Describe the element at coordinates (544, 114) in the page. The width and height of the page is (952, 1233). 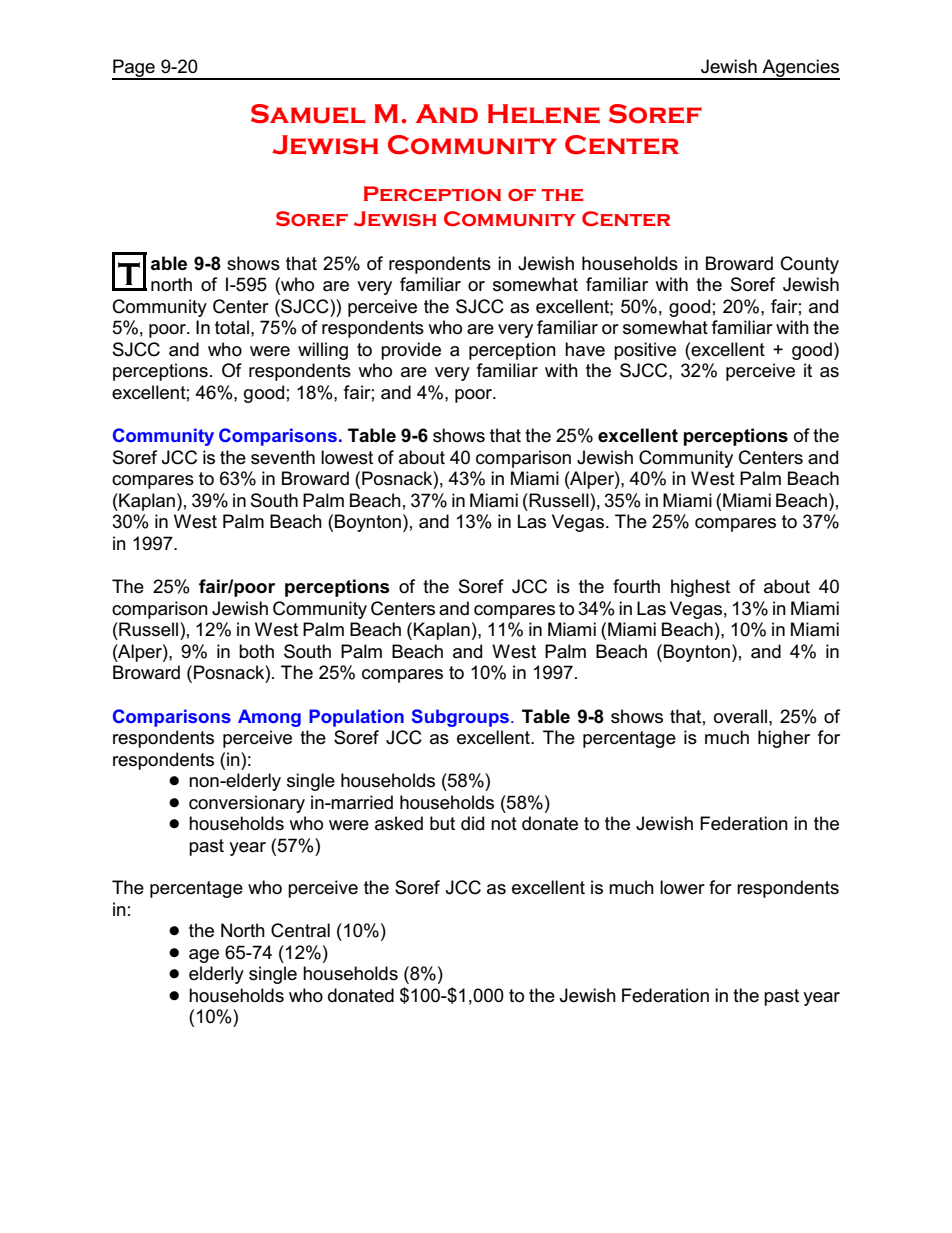
I see `Helene` at that location.
